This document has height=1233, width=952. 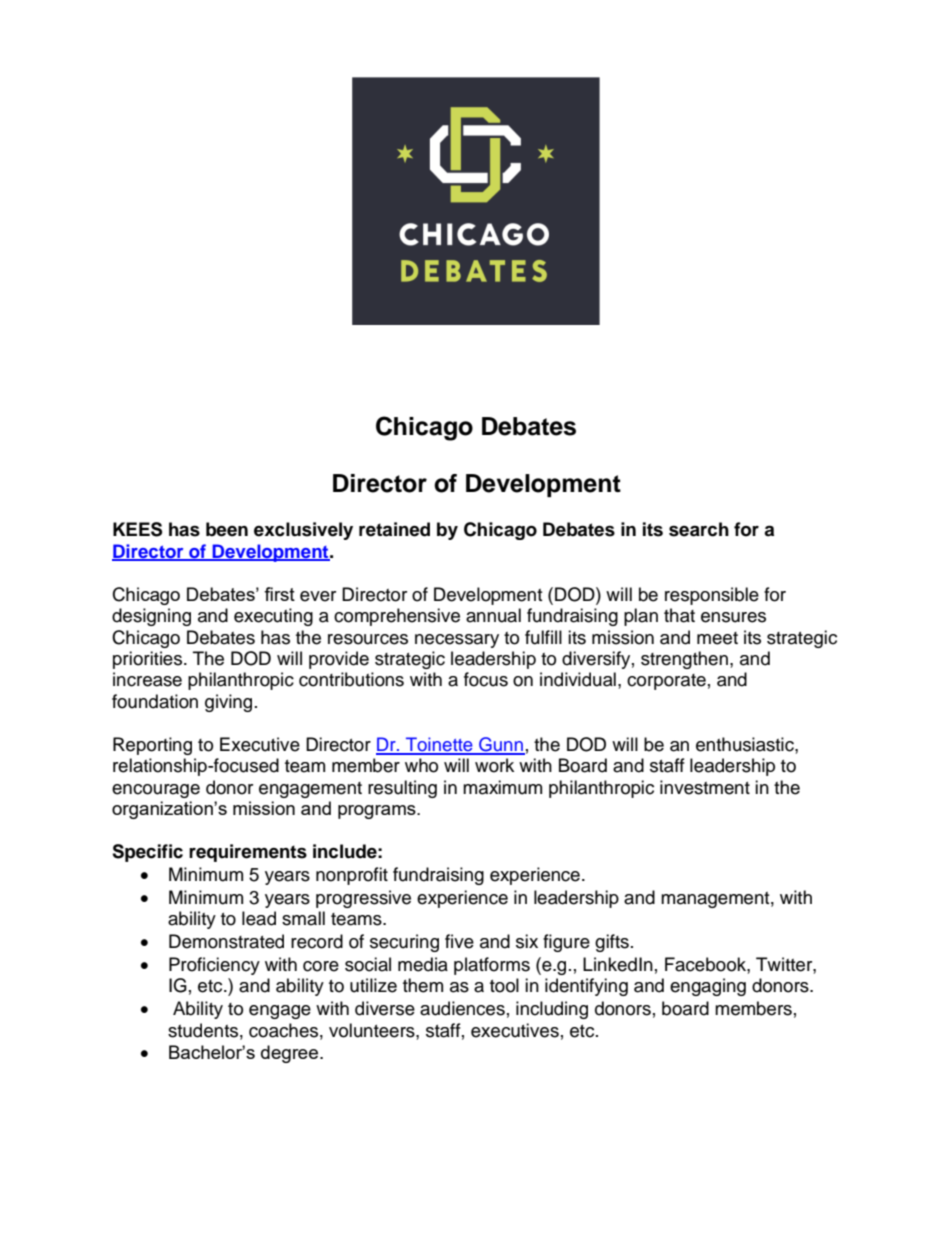 What do you see at coordinates (612, 943) in the document?
I see `gifts` at bounding box center [612, 943].
